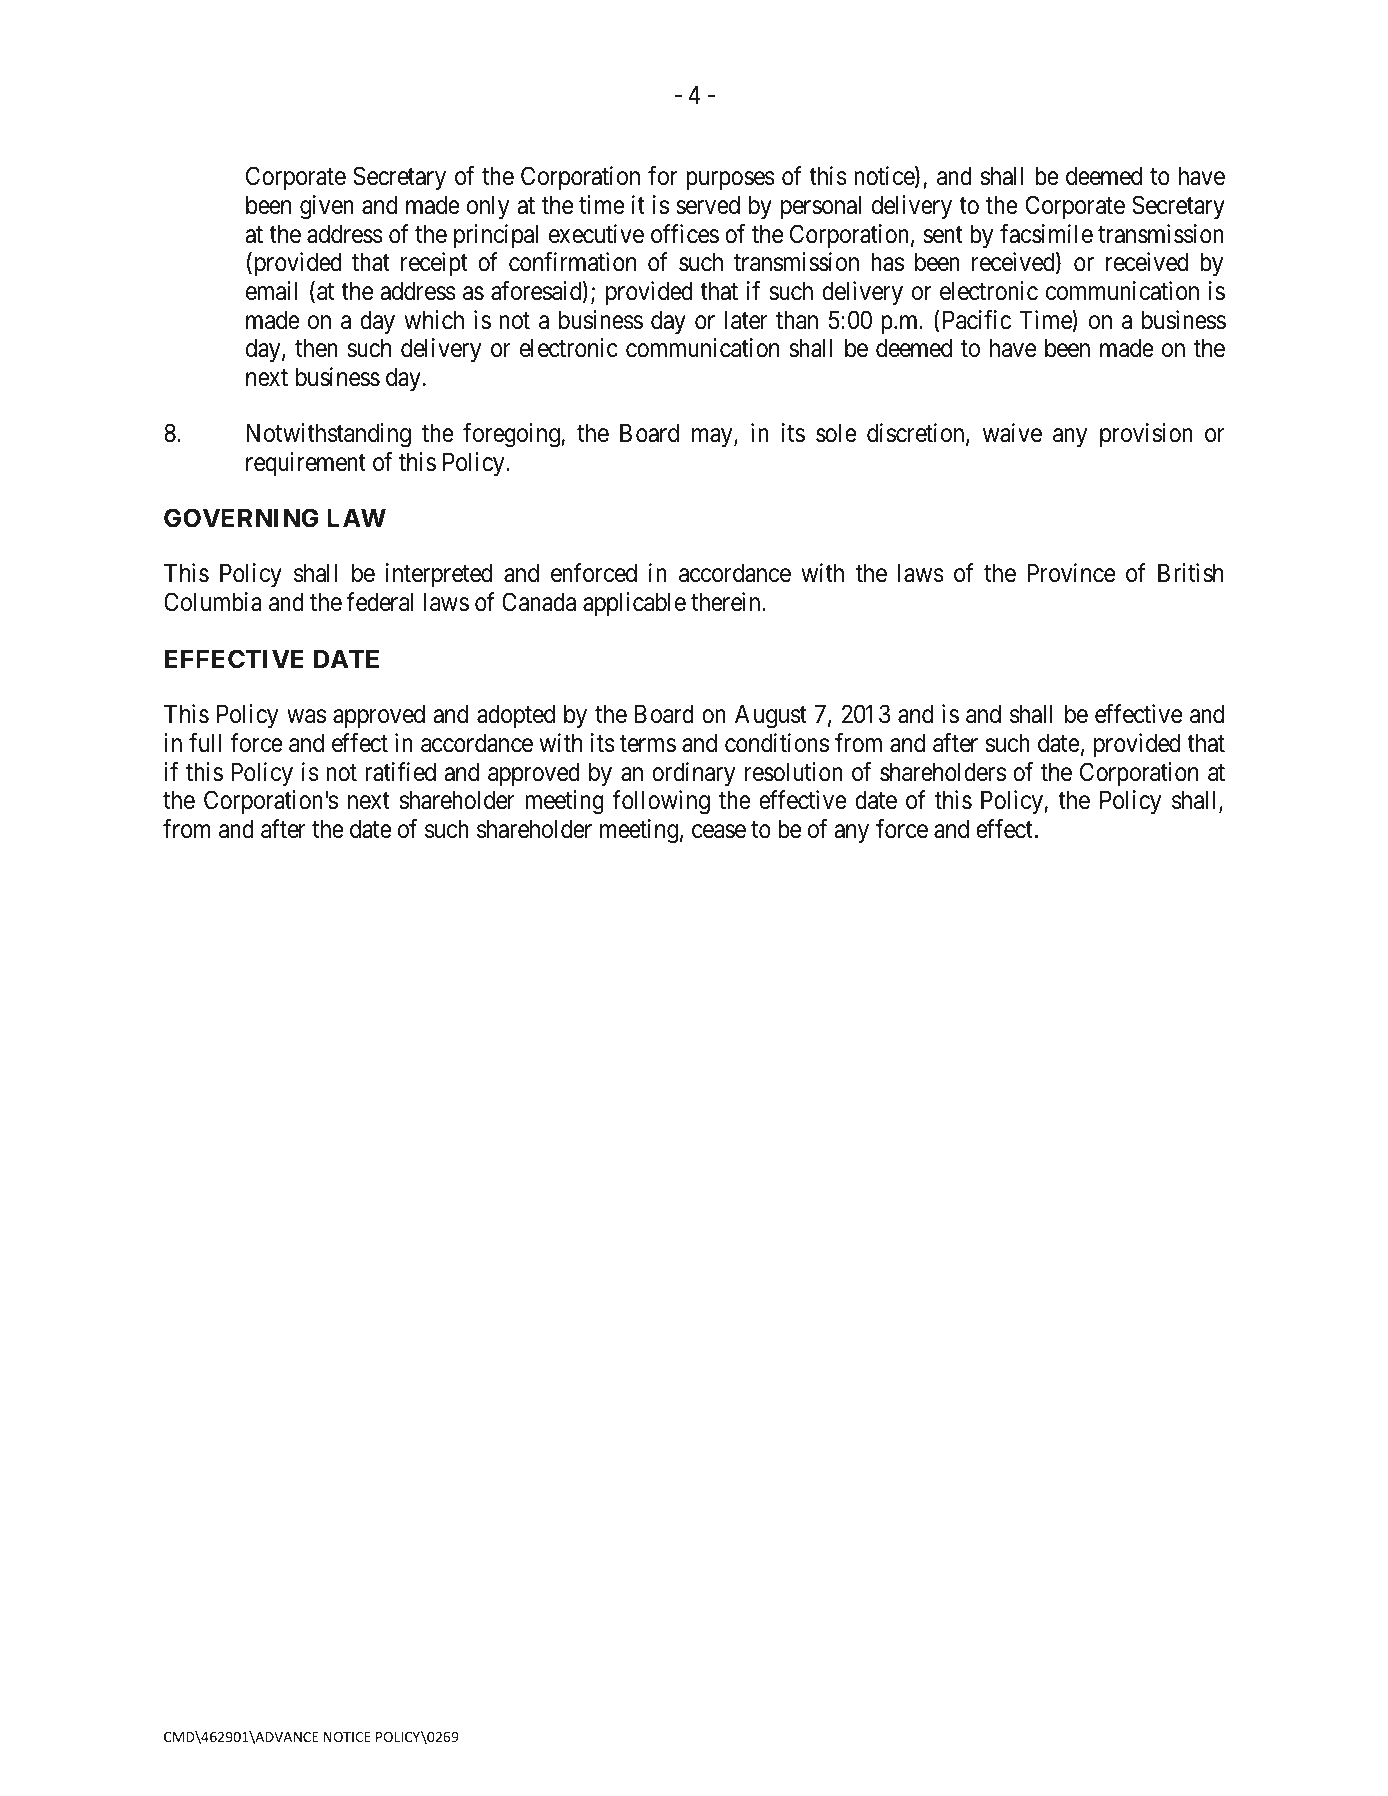  Describe the element at coordinates (316, 348) in the screenshot. I see `then` at that location.
